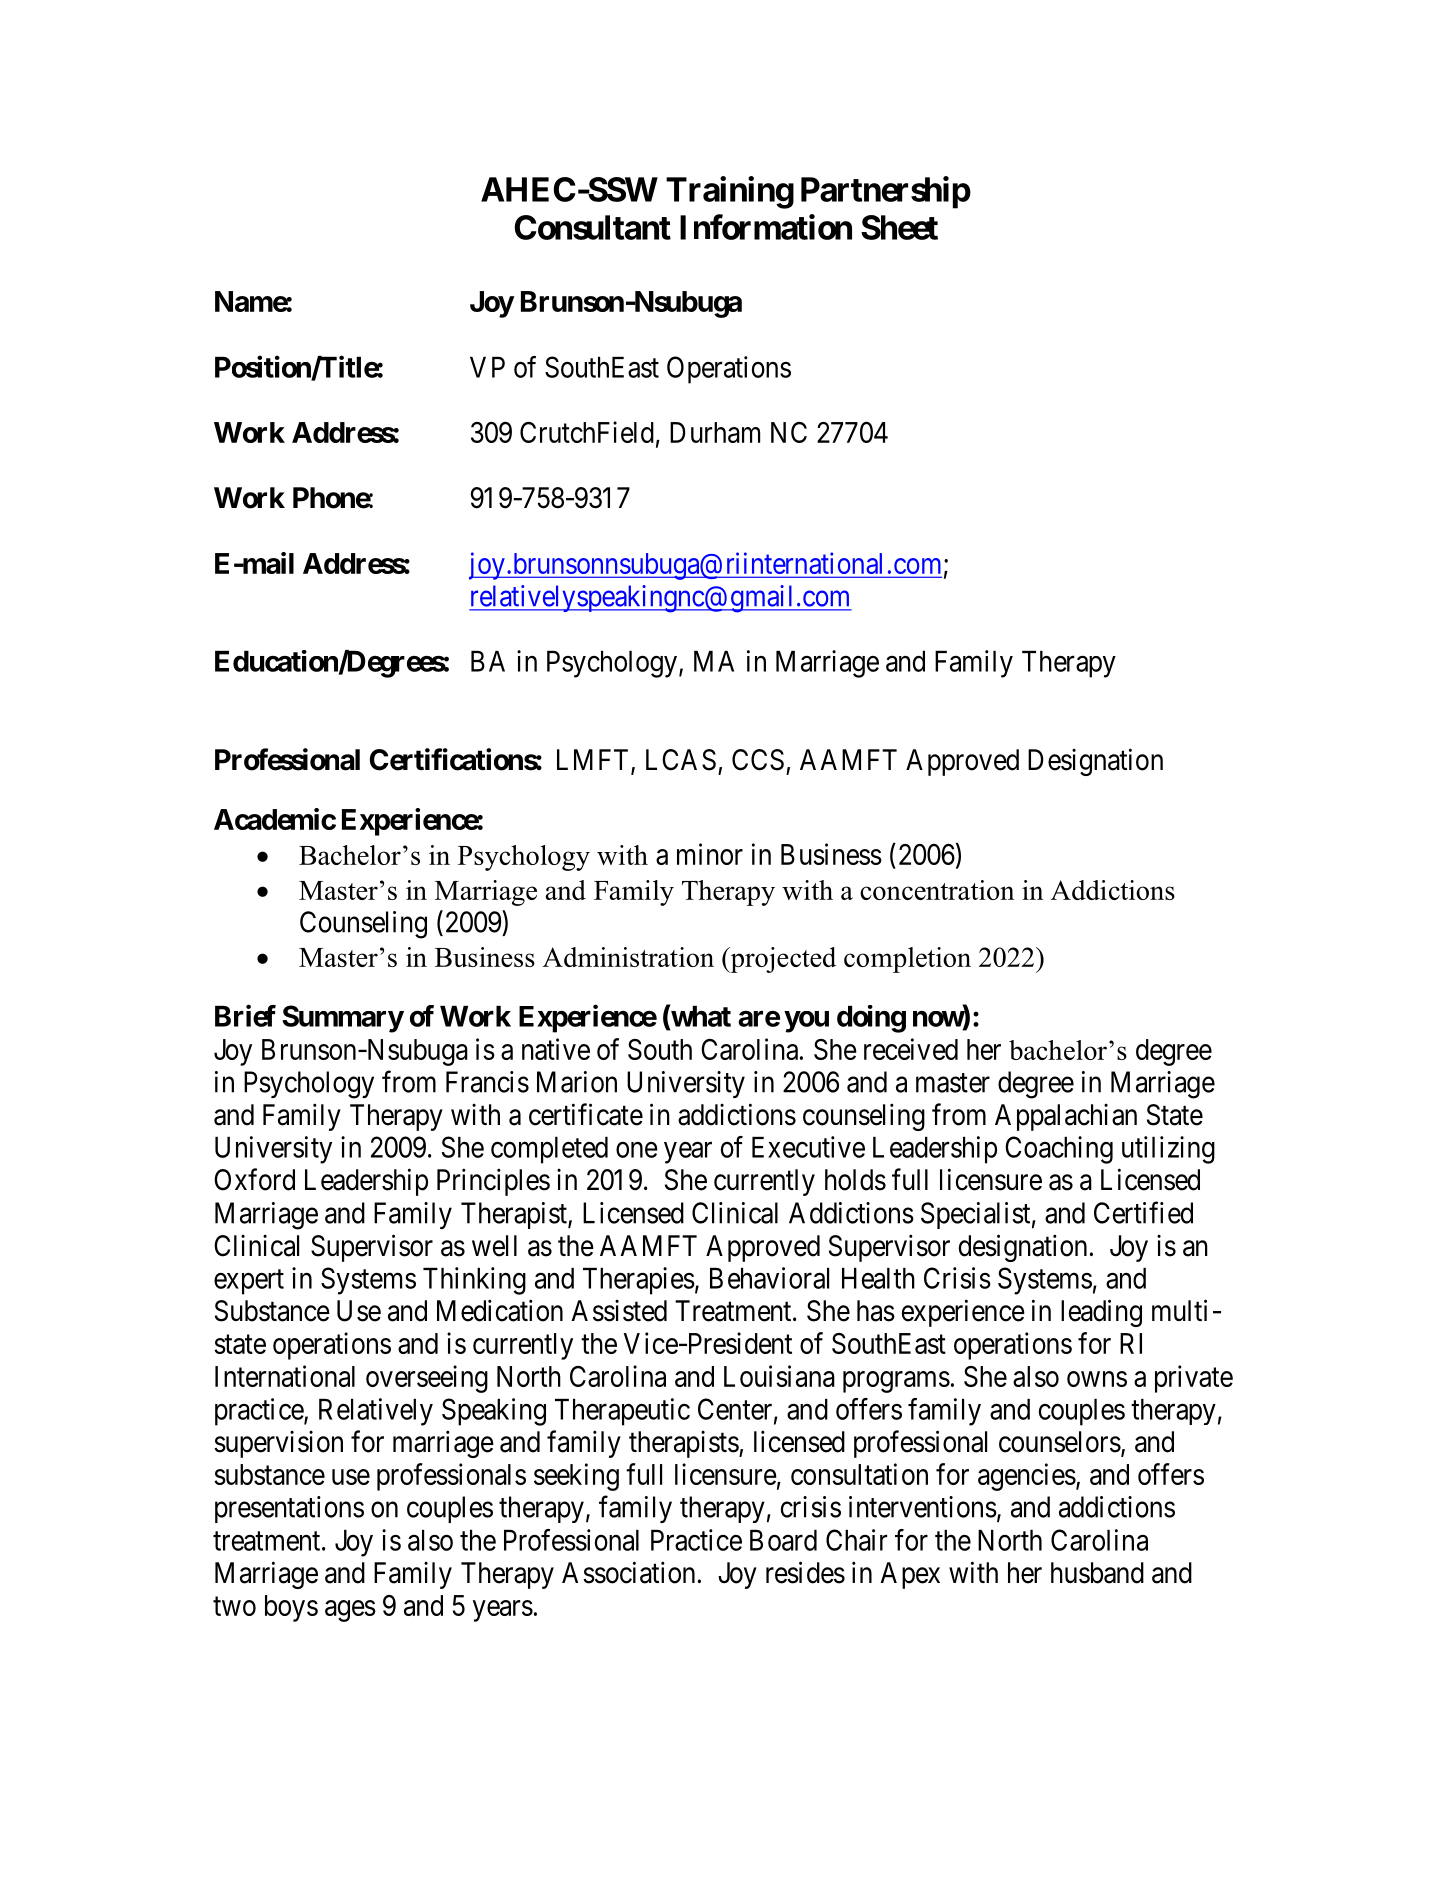  I want to click on Information, so click(766, 227).
